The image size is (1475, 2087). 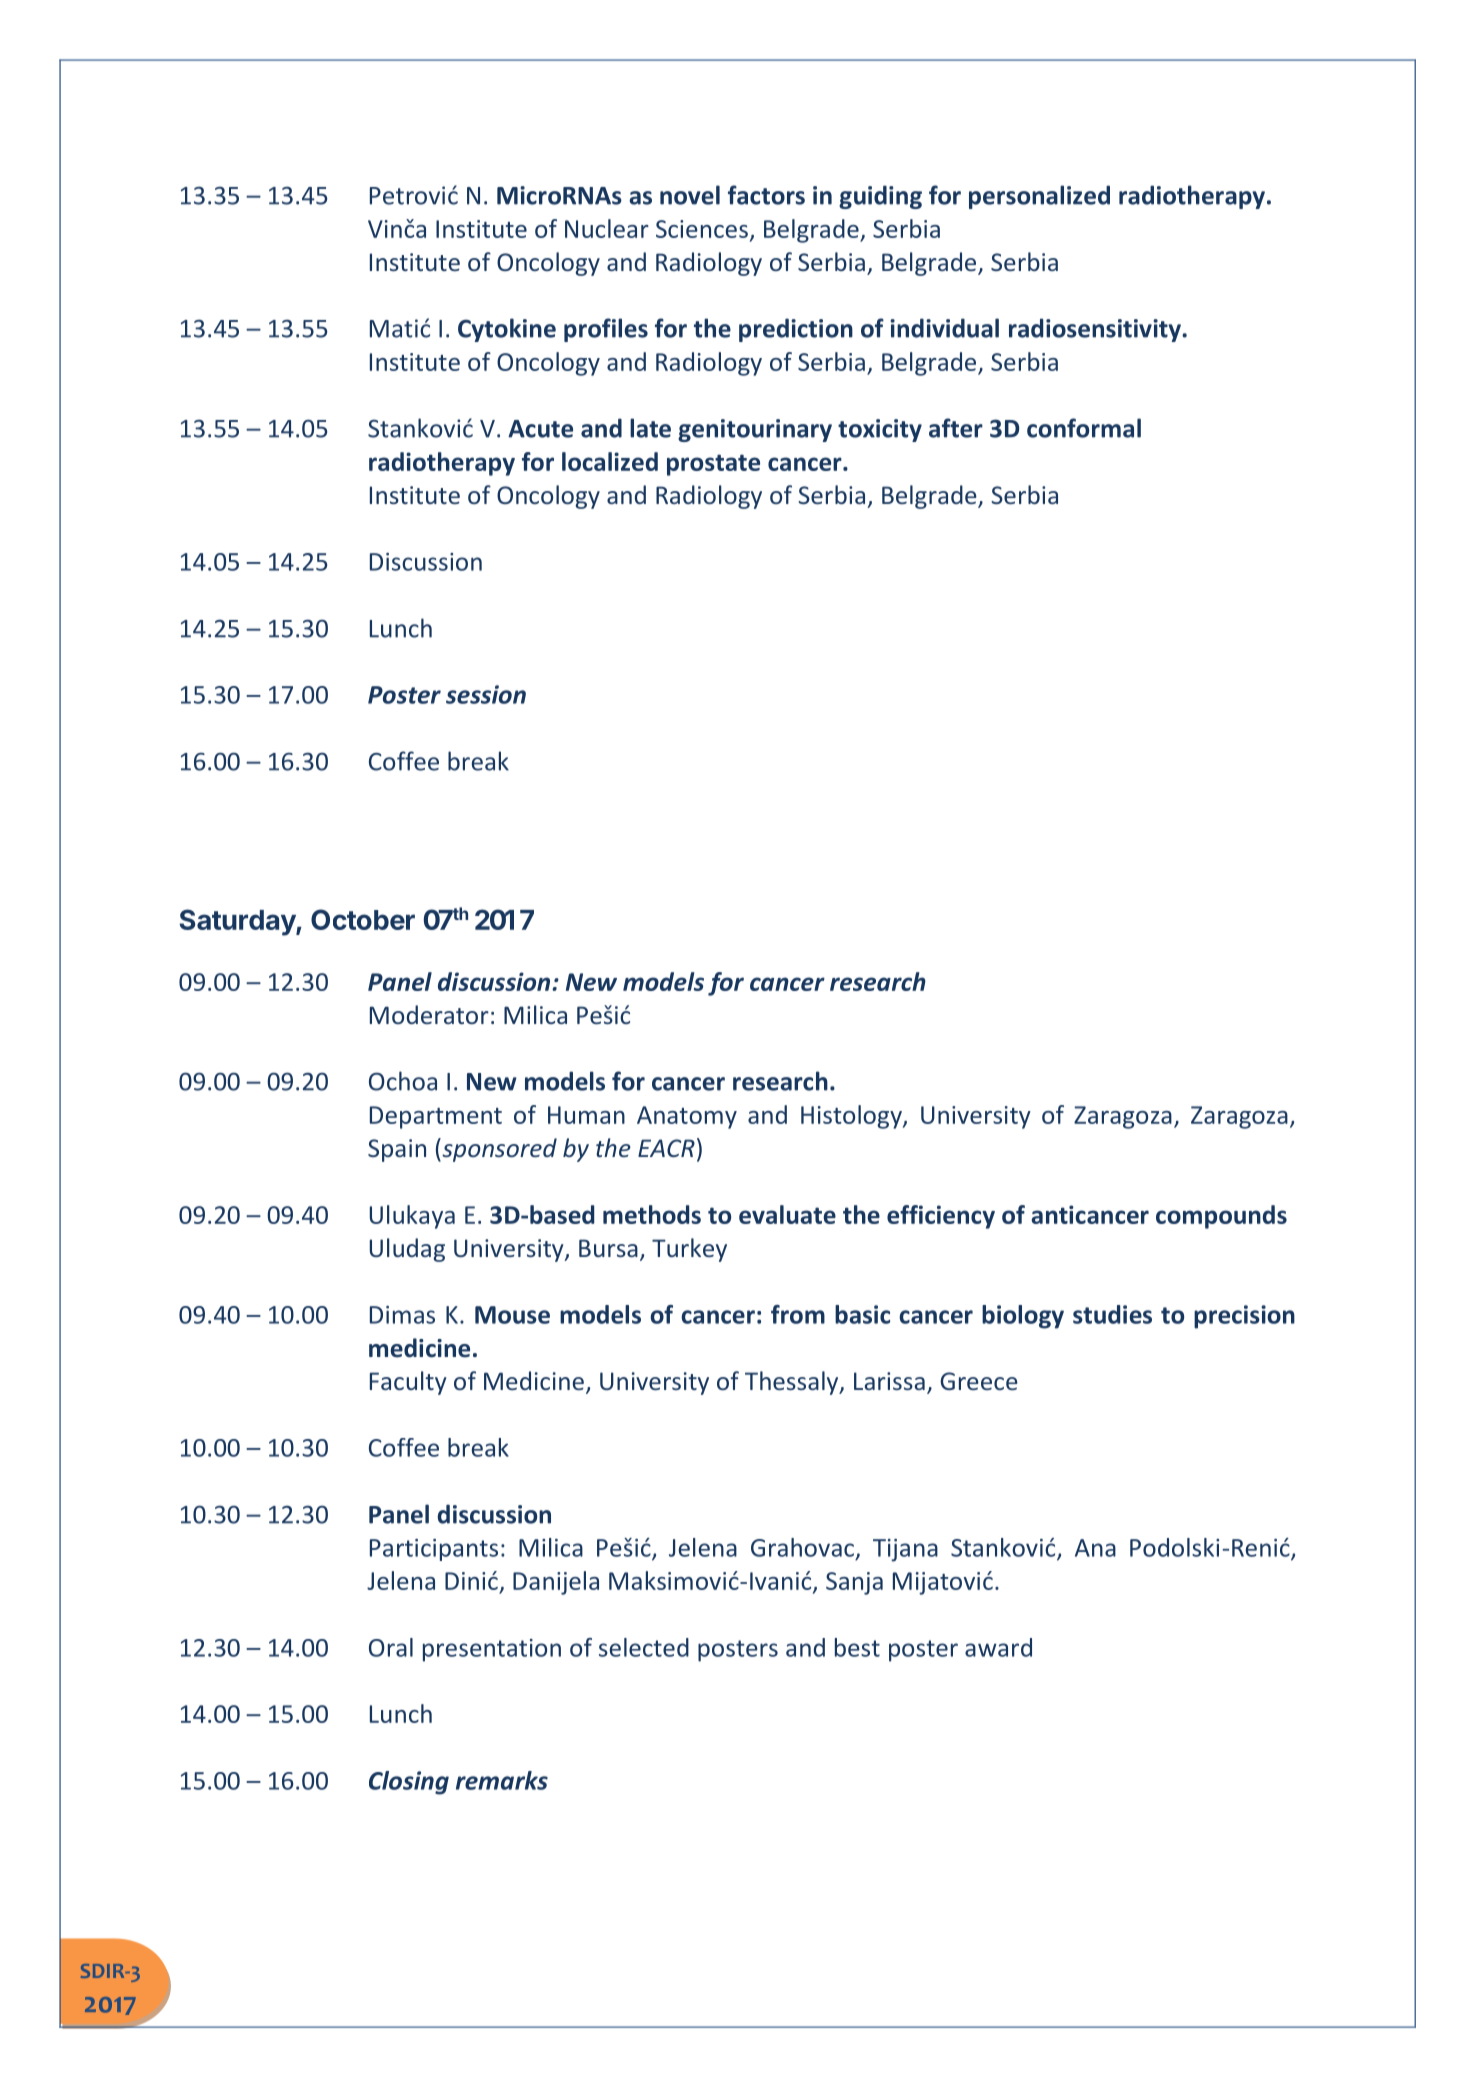 What do you see at coordinates (409, 1783) in the document?
I see `Closing` at bounding box center [409, 1783].
